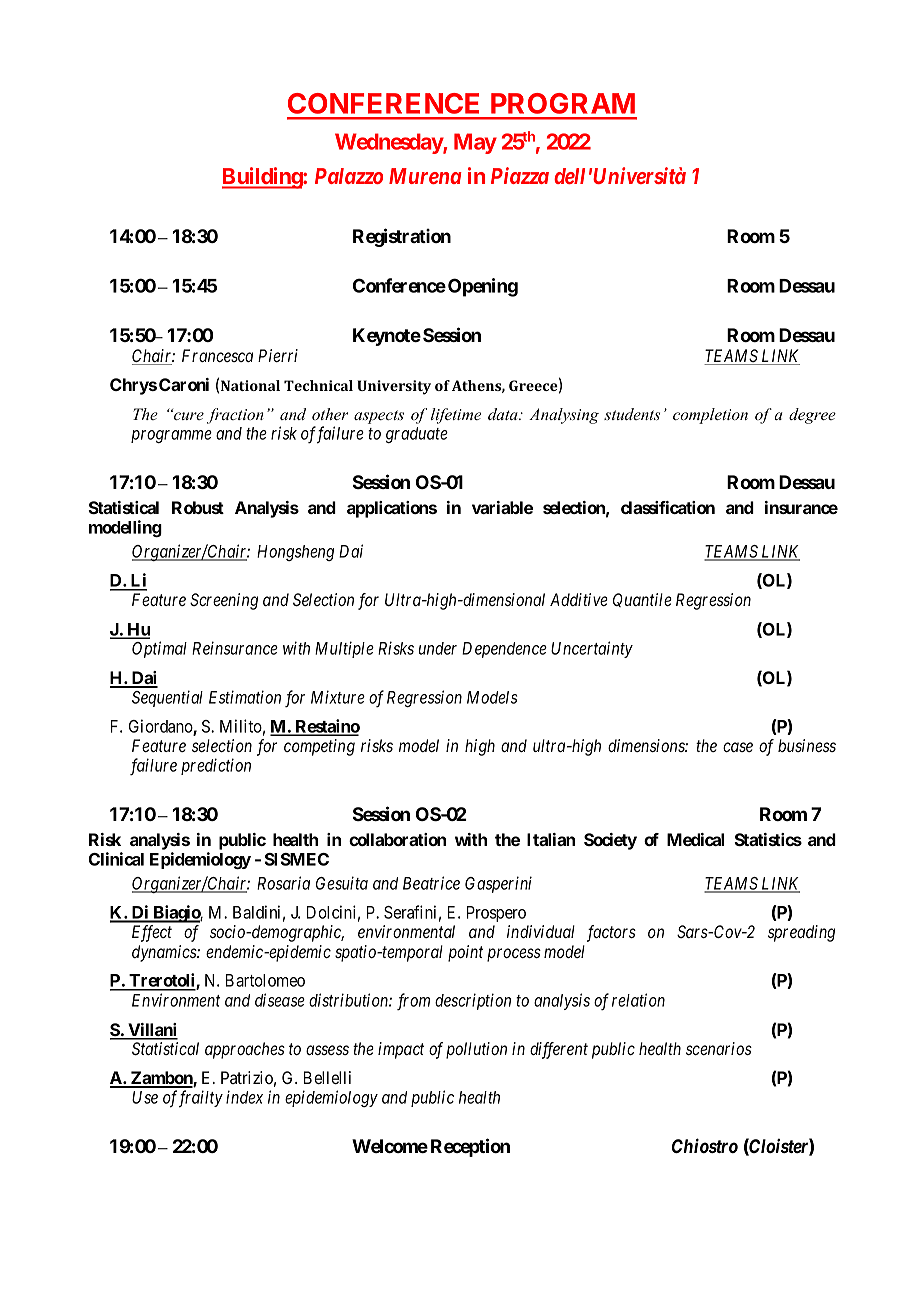 This screenshot has width=924, height=1309. I want to click on index, so click(244, 1097).
